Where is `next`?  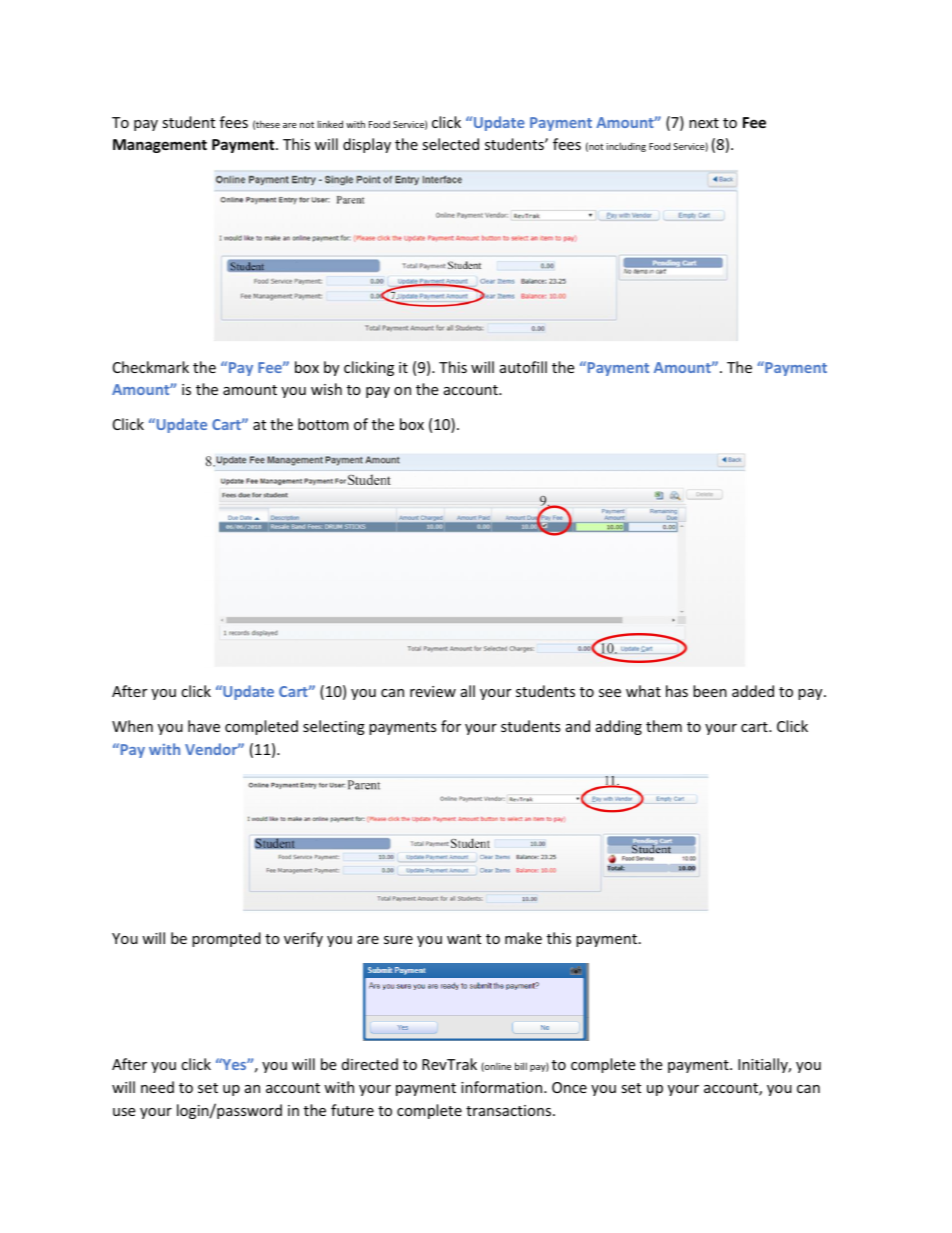
next is located at coordinates (704, 123).
